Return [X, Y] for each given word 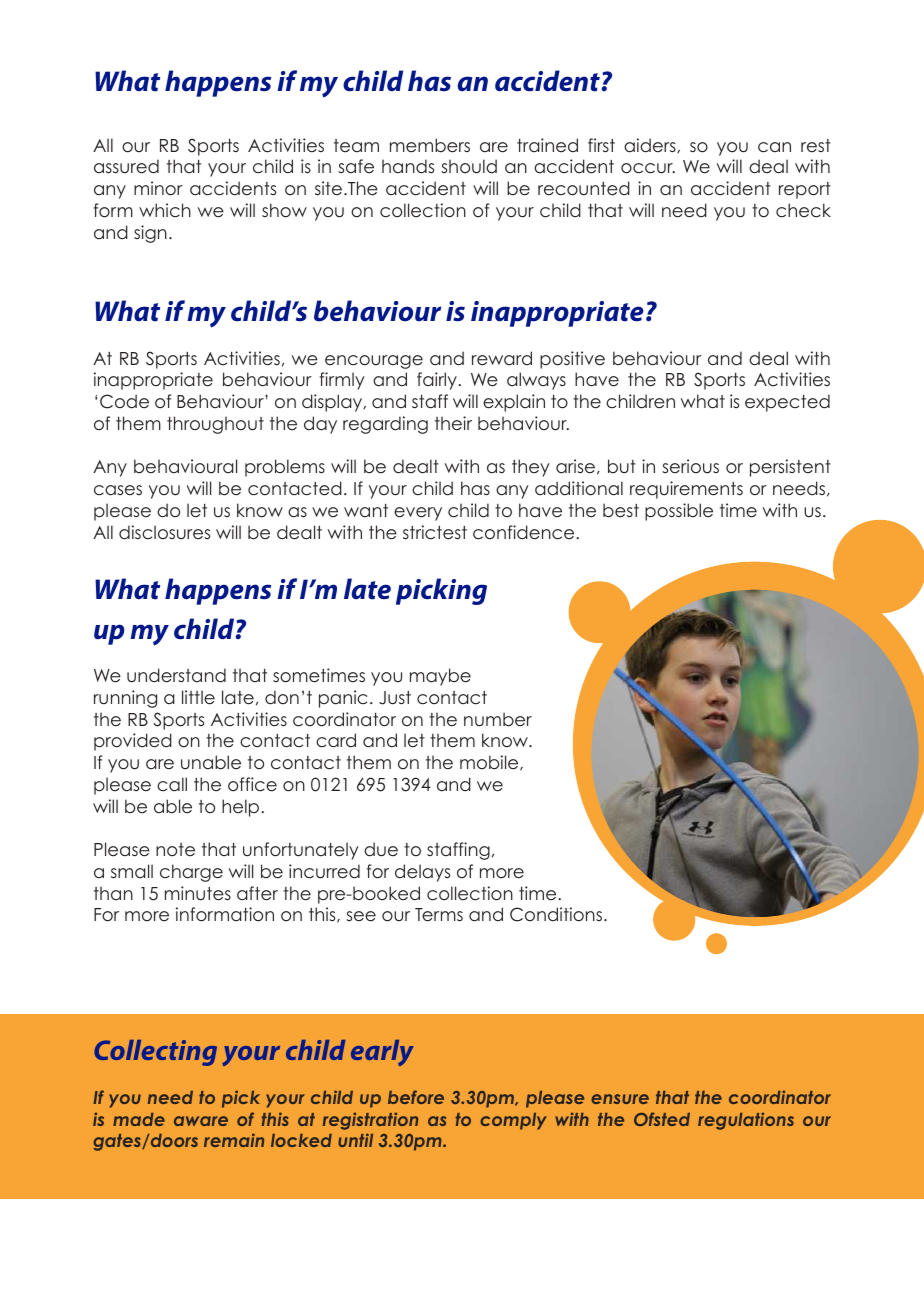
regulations [746, 1121]
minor [158, 188]
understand [176, 675]
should [469, 166]
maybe [440, 677]
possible [679, 512]
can [774, 147]
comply [513, 1121]
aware [201, 1121]
